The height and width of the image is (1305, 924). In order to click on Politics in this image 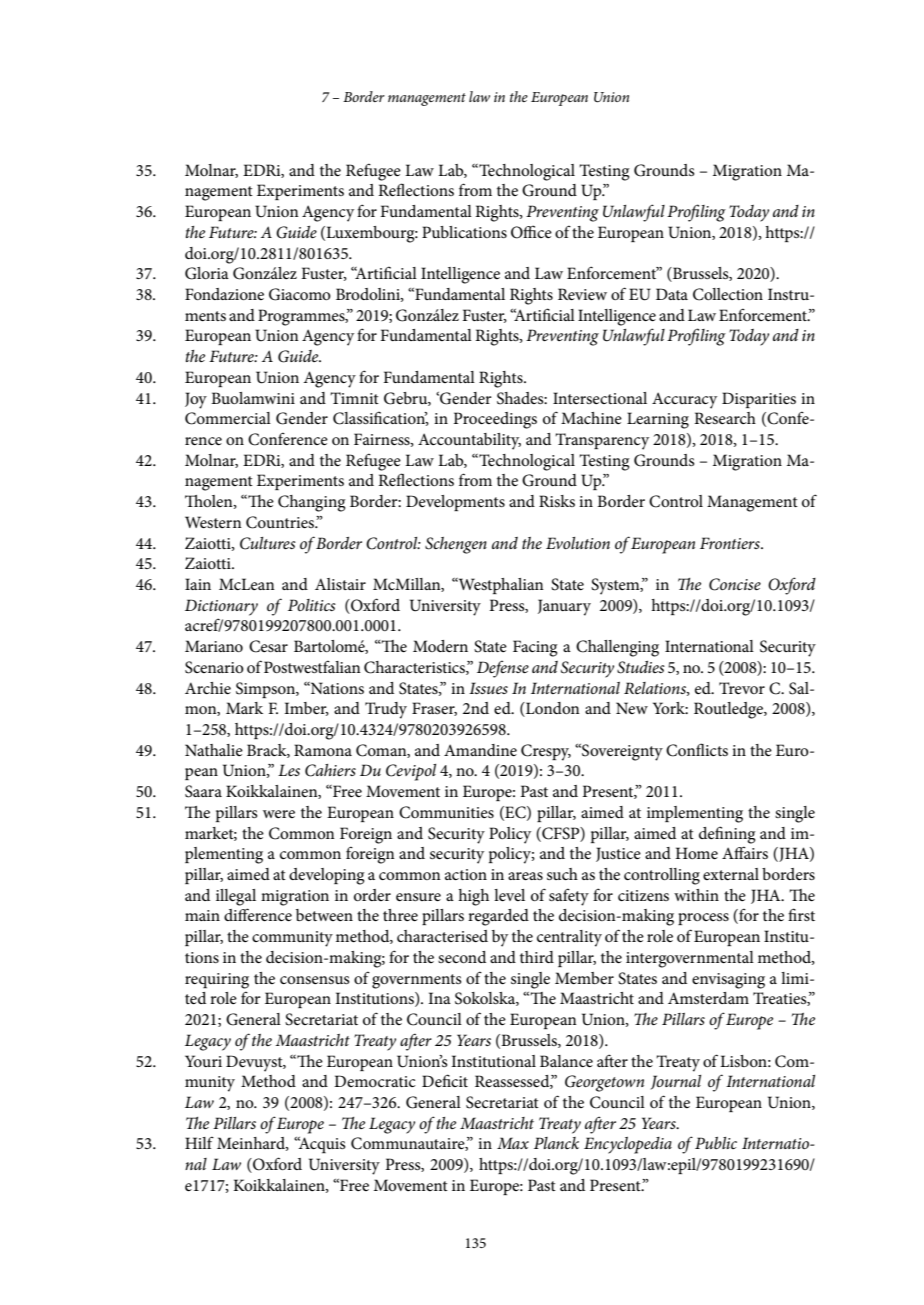, I will do `click(312, 605)`.
